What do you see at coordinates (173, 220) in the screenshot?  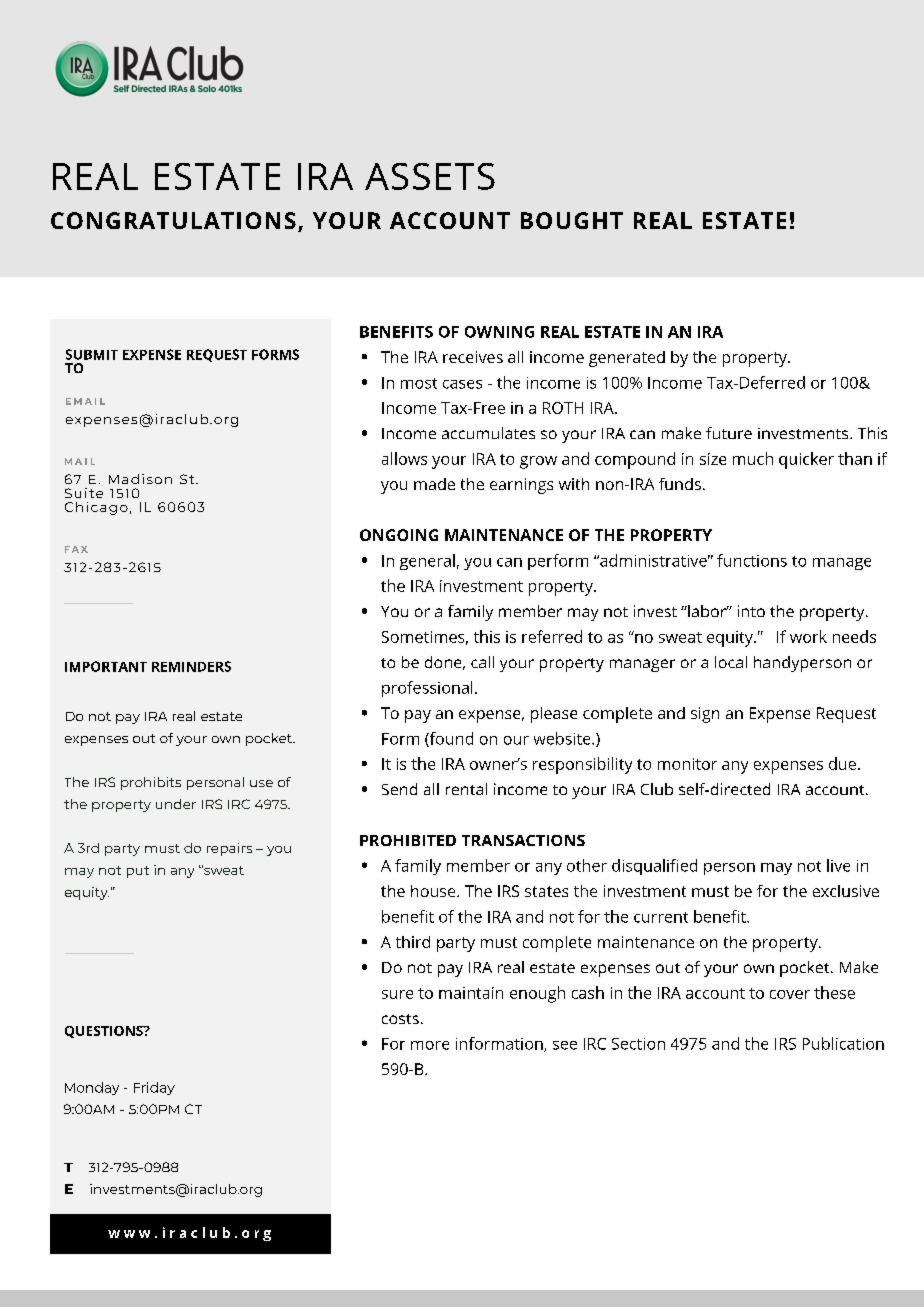 I see `CONGRATULATIONS` at bounding box center [173, 220].
